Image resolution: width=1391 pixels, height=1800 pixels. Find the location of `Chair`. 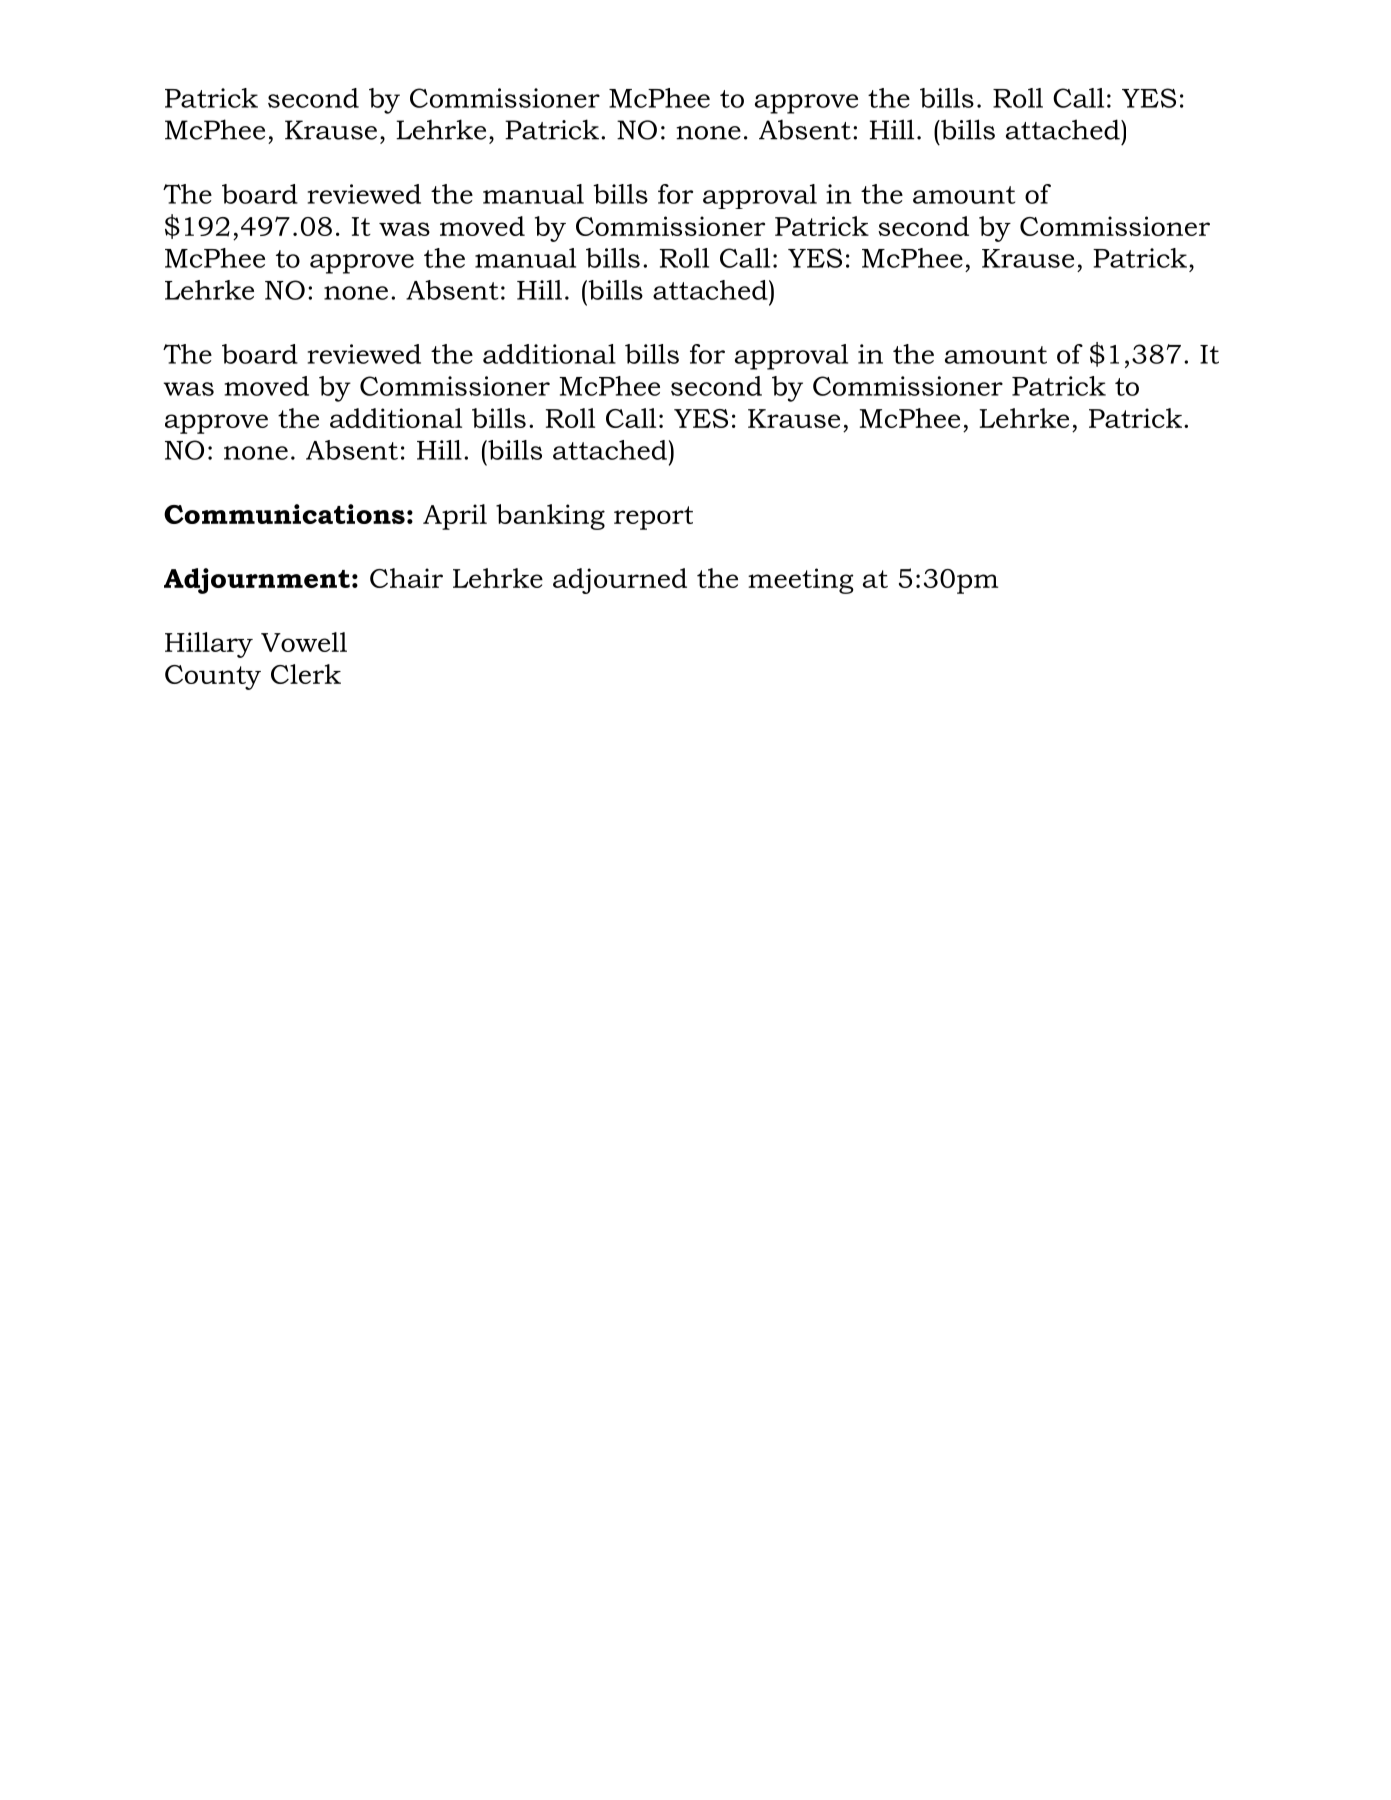

Chair is located at coordinates (406, 578).
